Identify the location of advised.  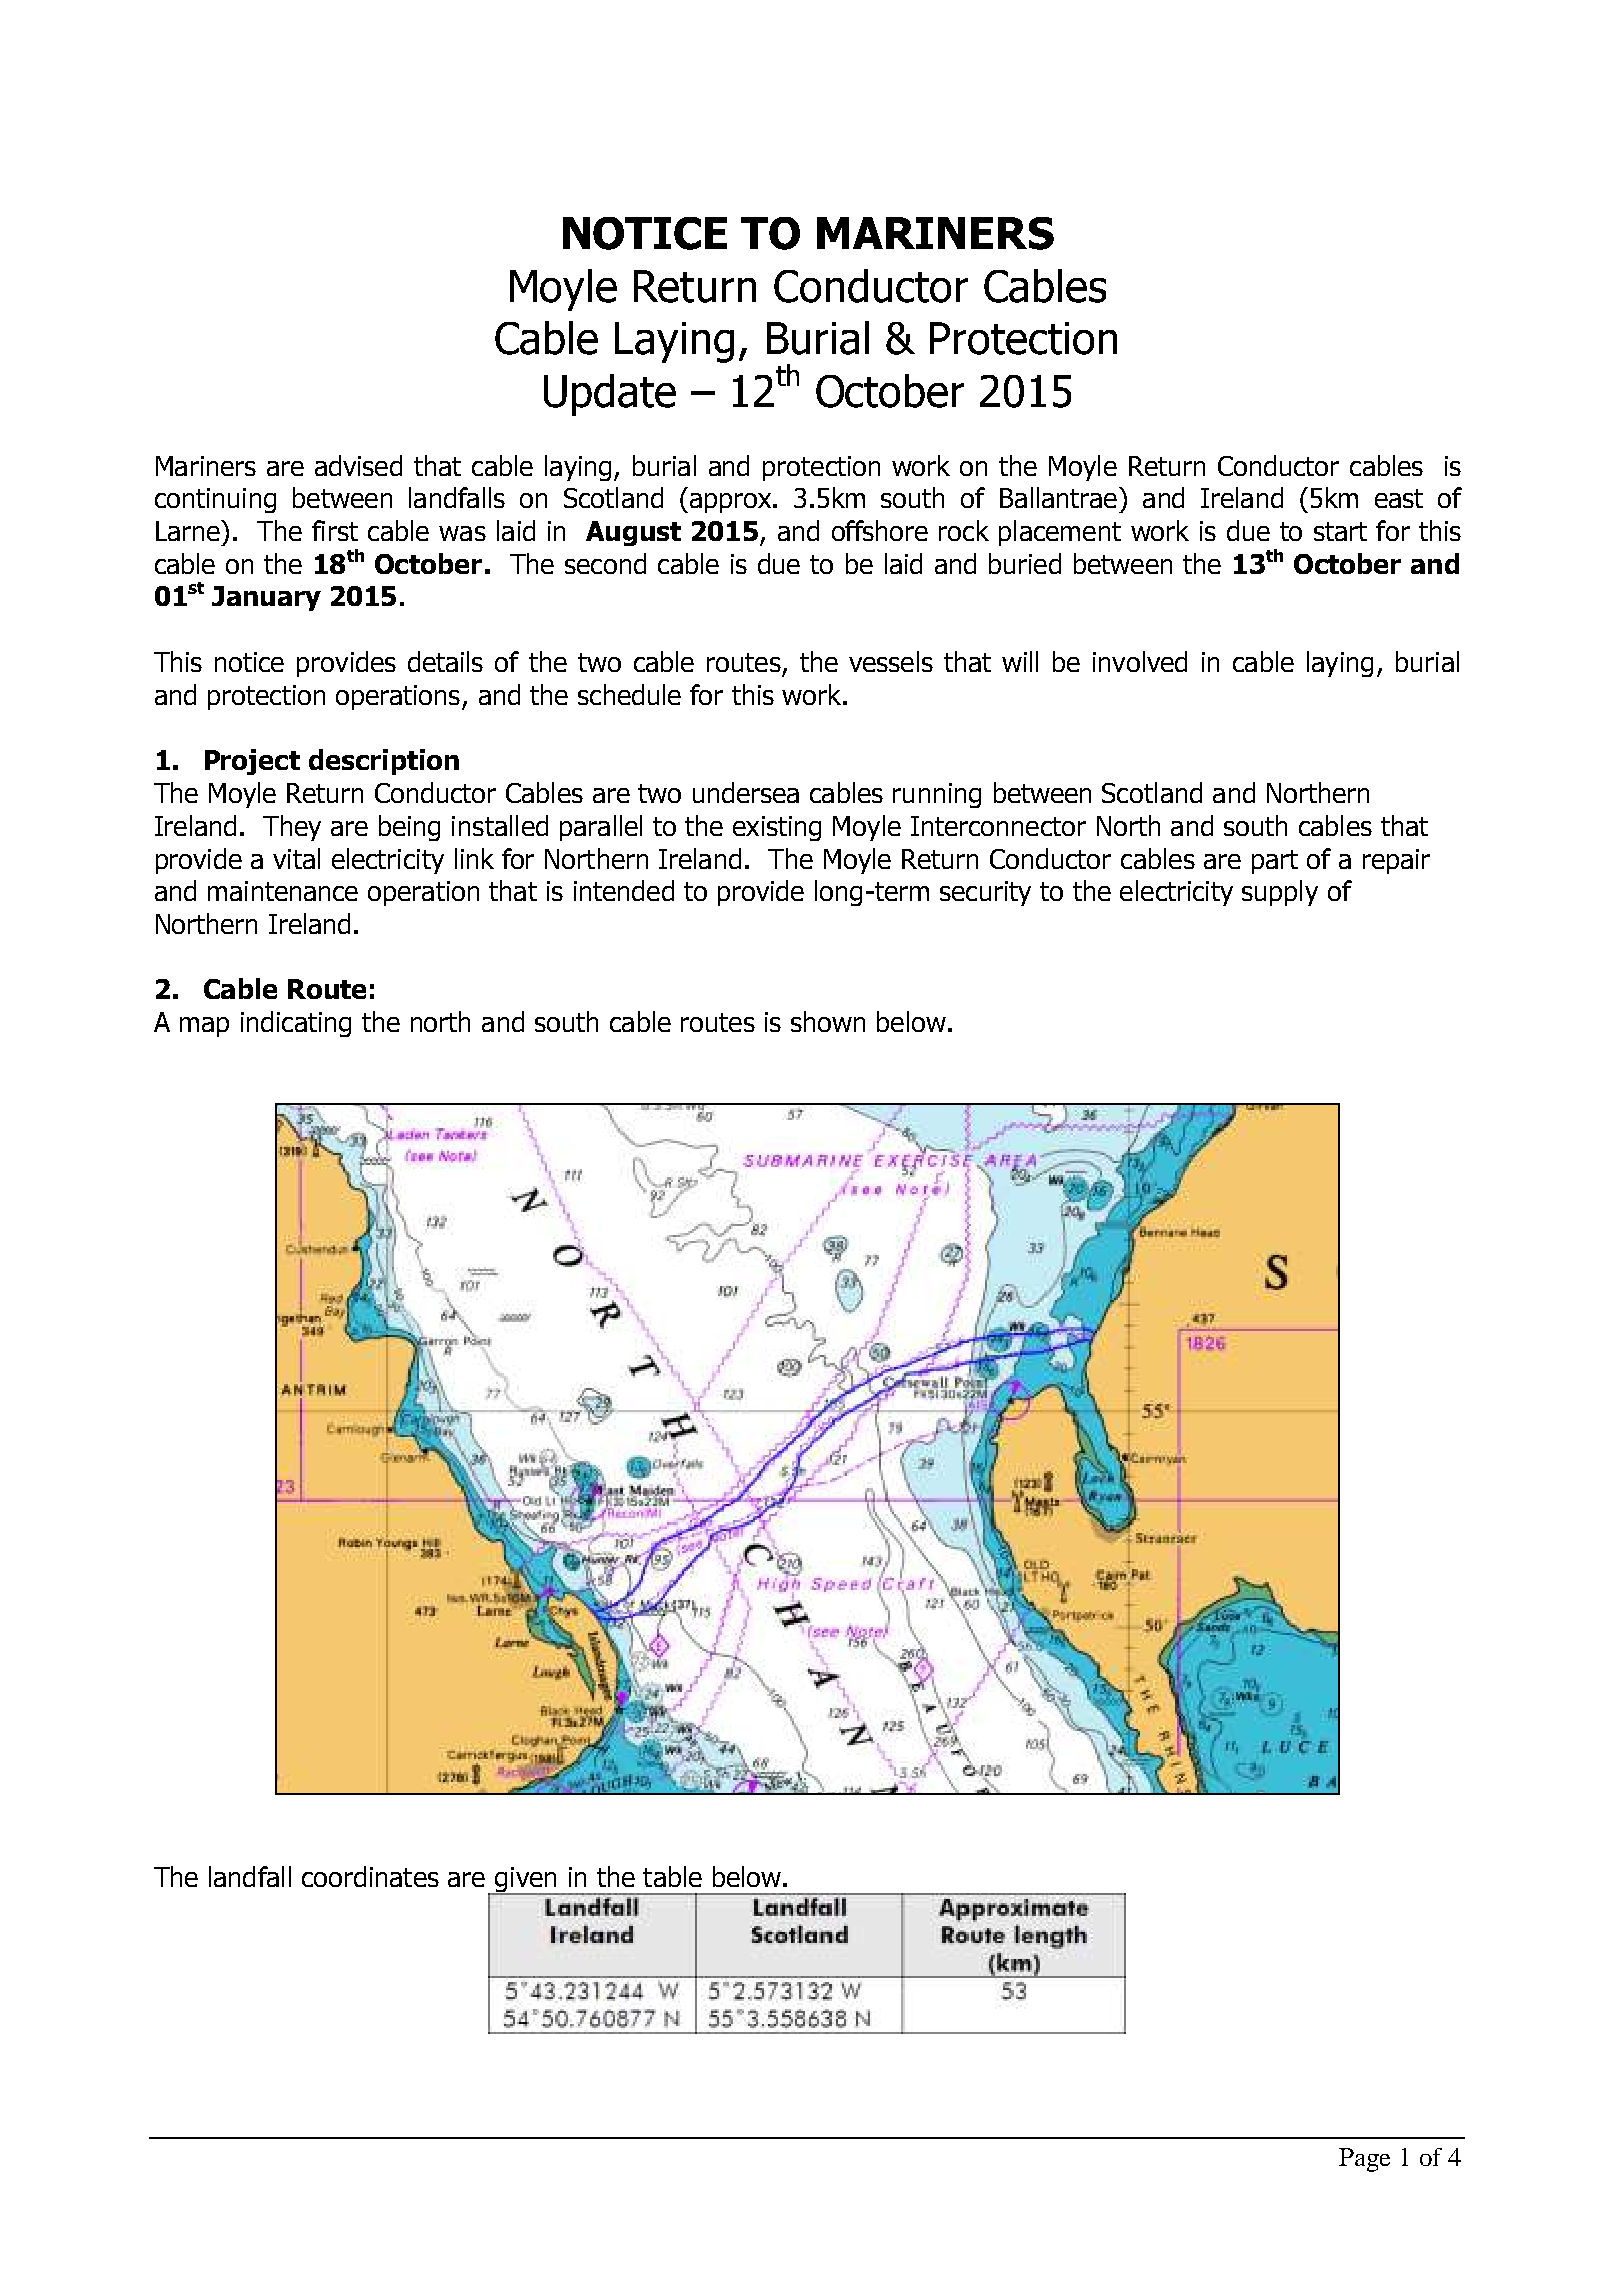
(358, 465).
